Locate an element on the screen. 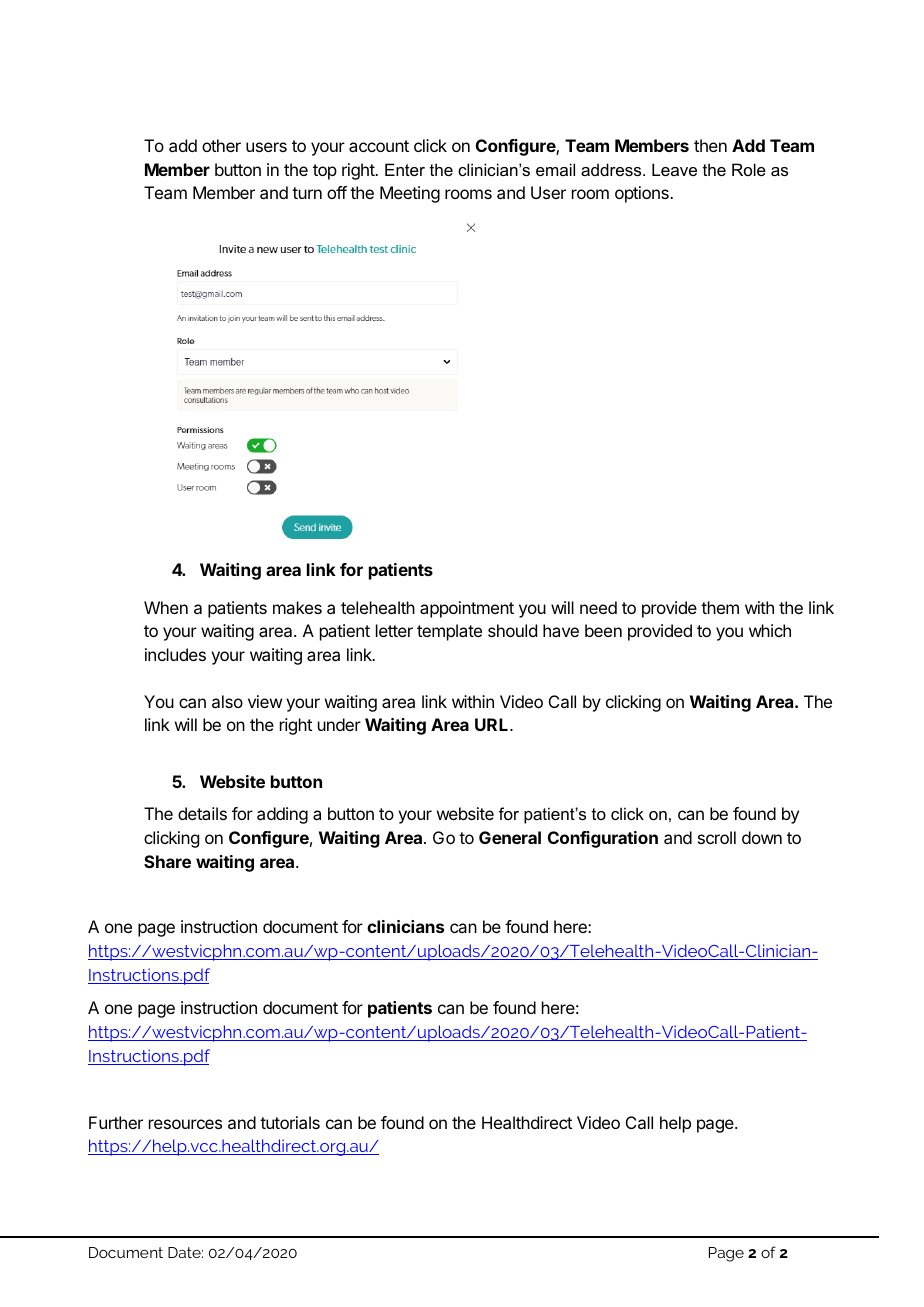  resources is located at coordinates (185, 1124).
